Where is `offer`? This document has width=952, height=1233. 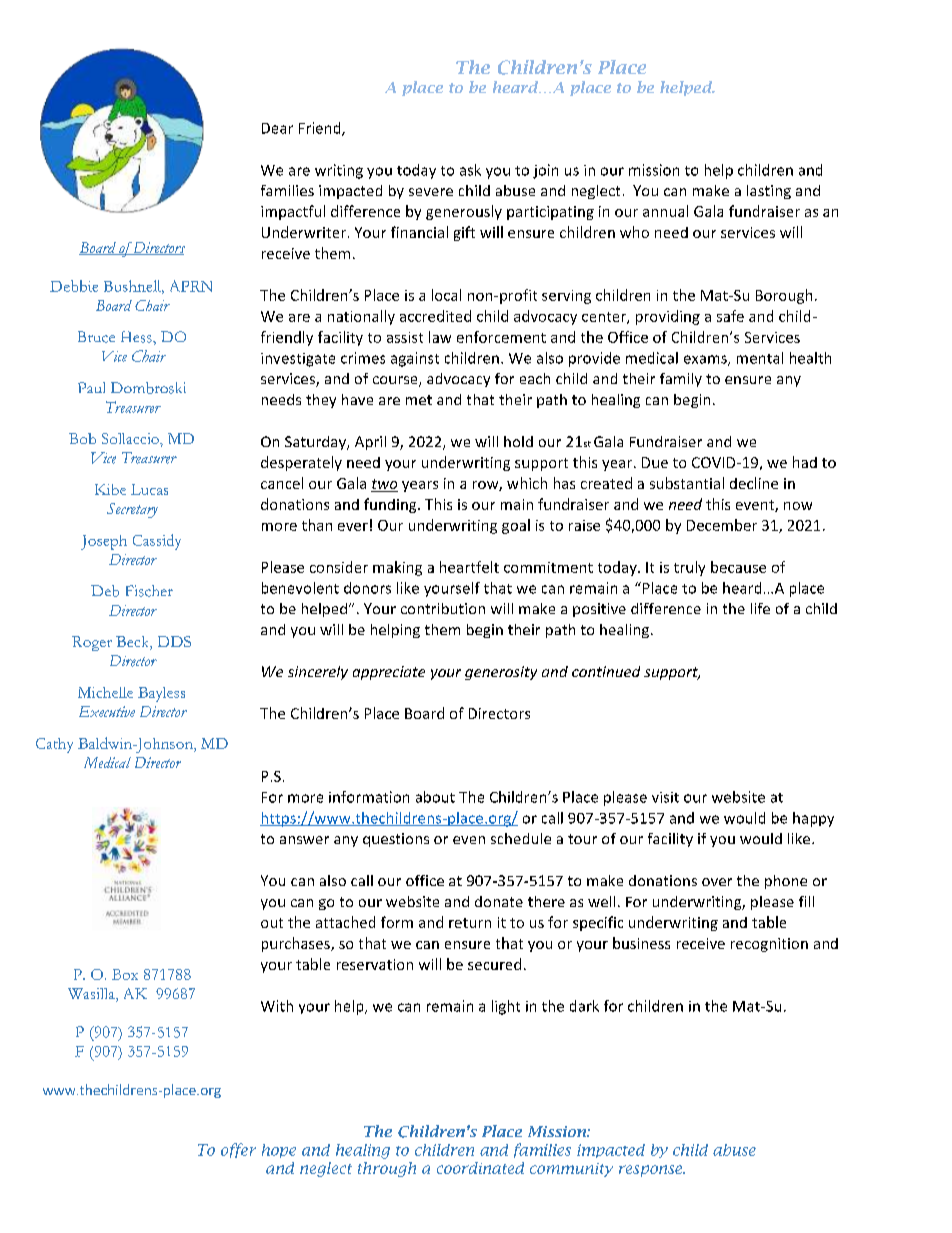
offer is located at coordinates (238, 1150).
